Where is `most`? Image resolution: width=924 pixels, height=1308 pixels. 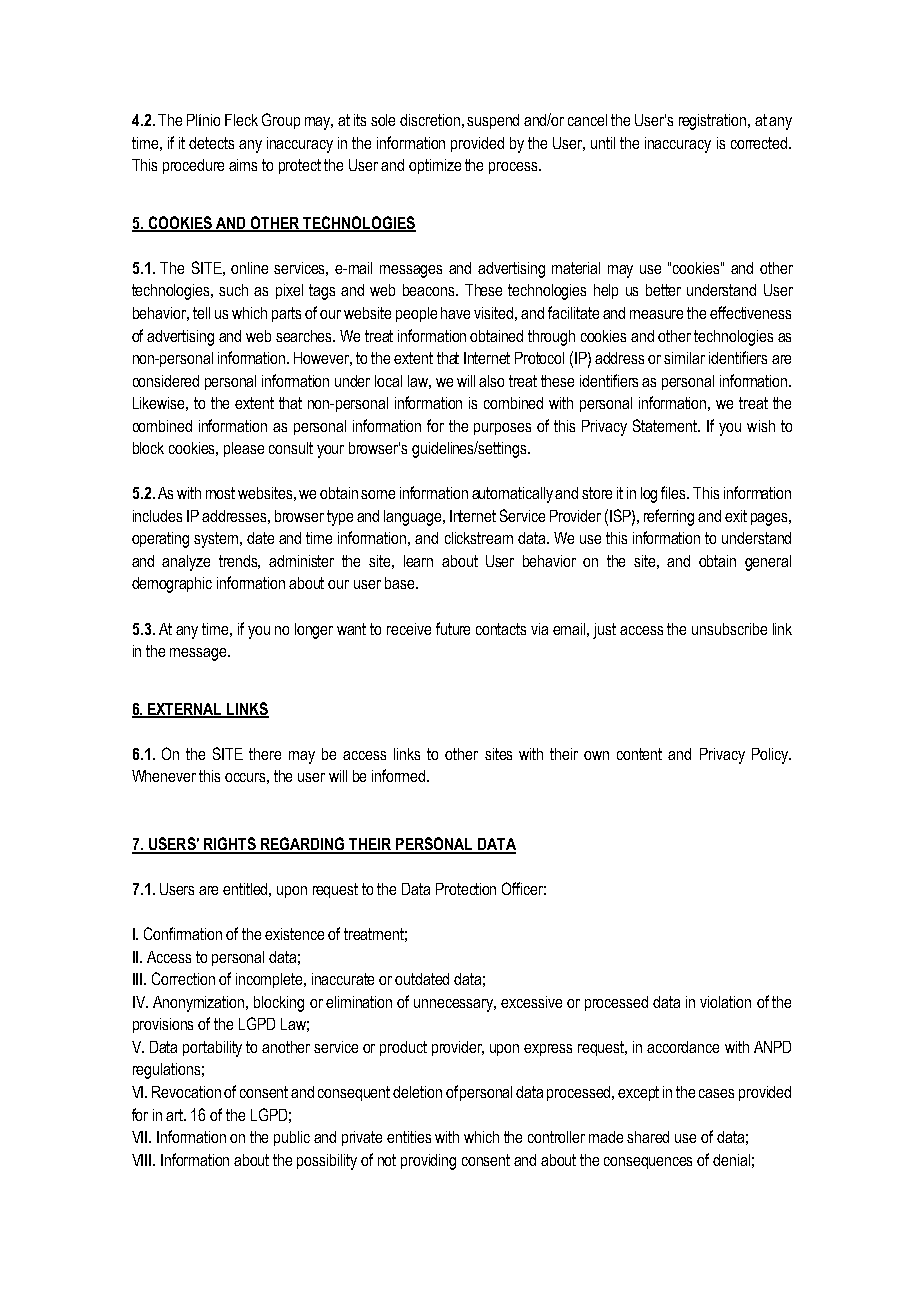 most is located at coordinates (220, 493).
